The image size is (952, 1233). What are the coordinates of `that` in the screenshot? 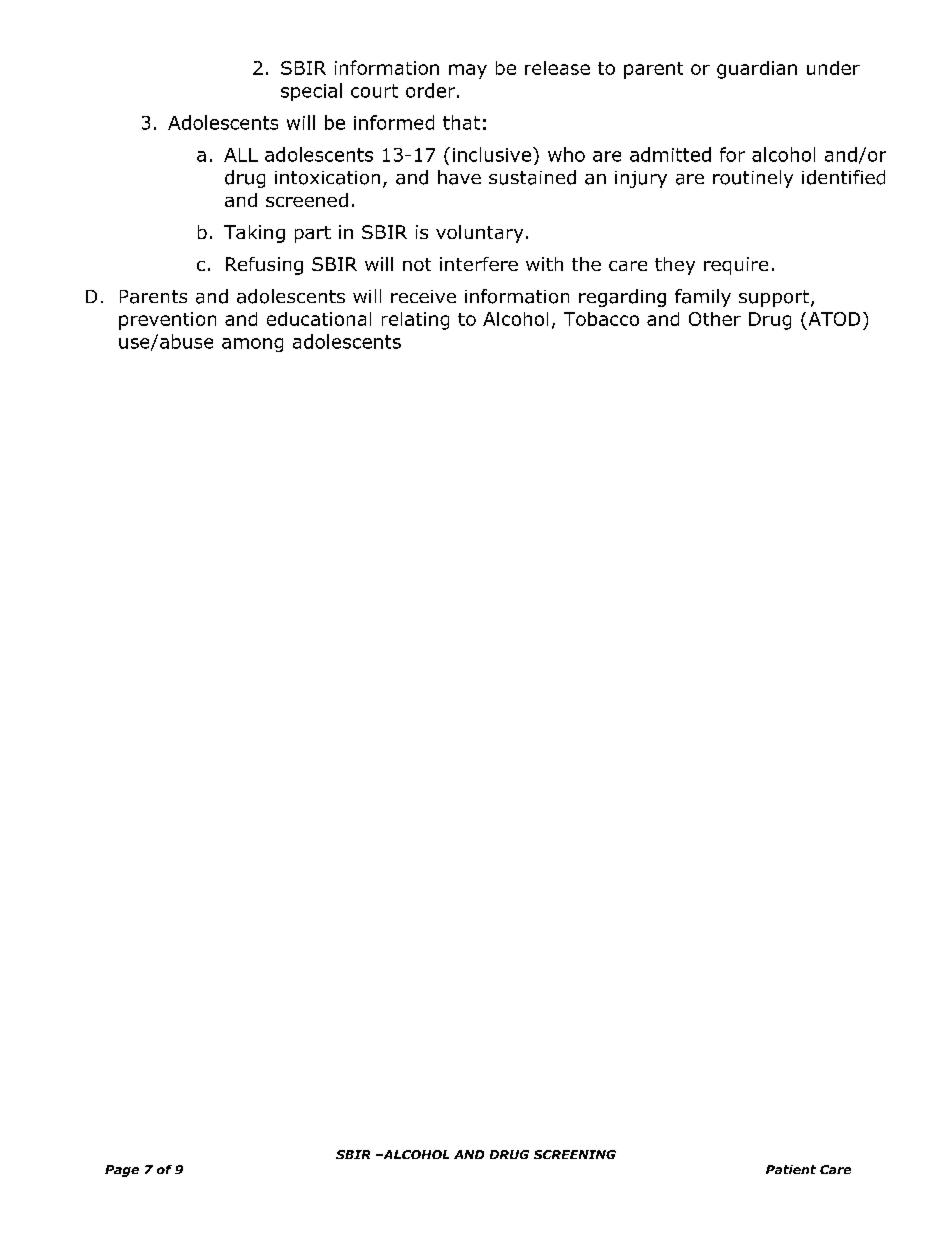 It's located at (461, 122).
